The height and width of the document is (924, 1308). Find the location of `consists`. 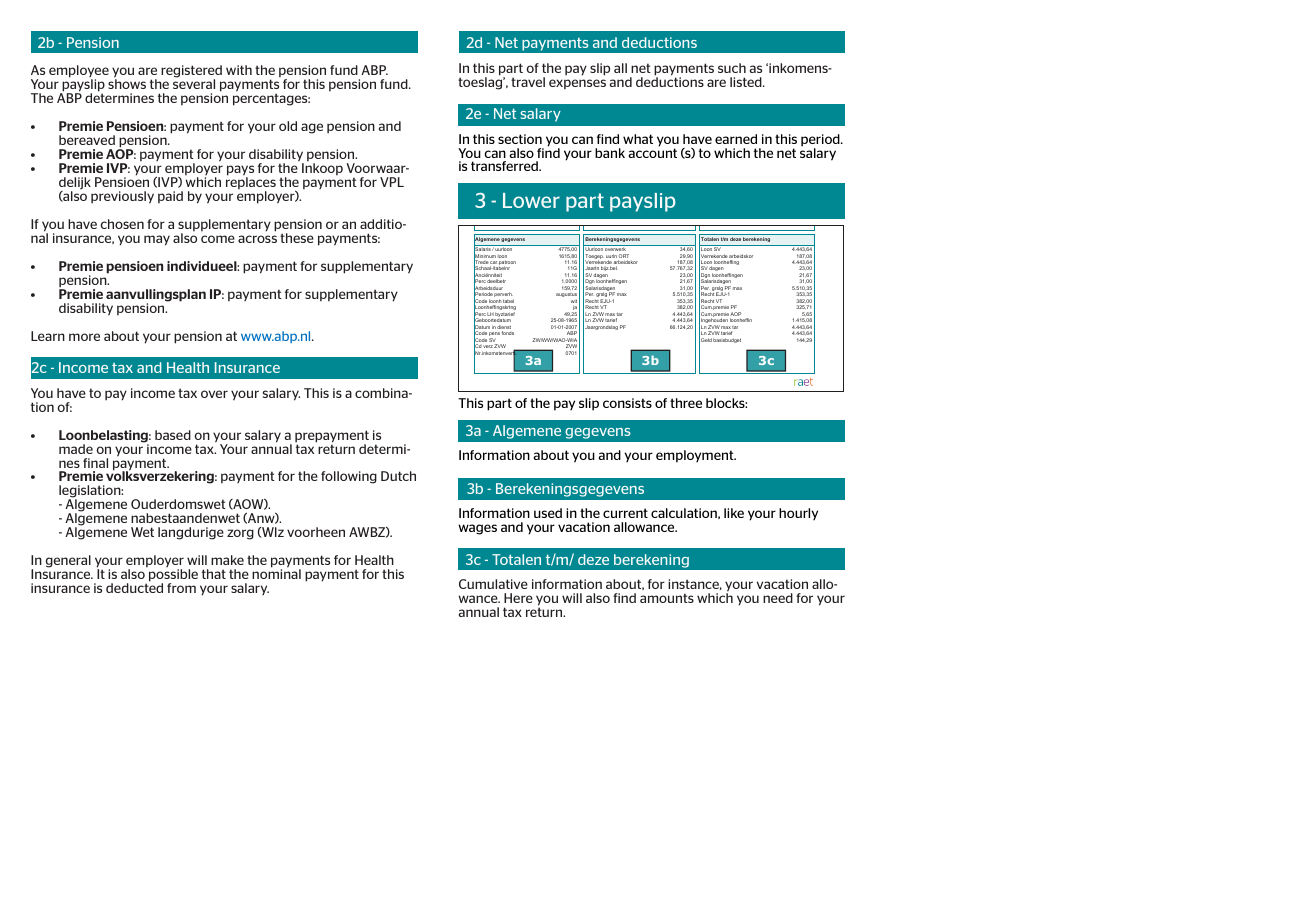

consists is located at coordinates (627, 403).
